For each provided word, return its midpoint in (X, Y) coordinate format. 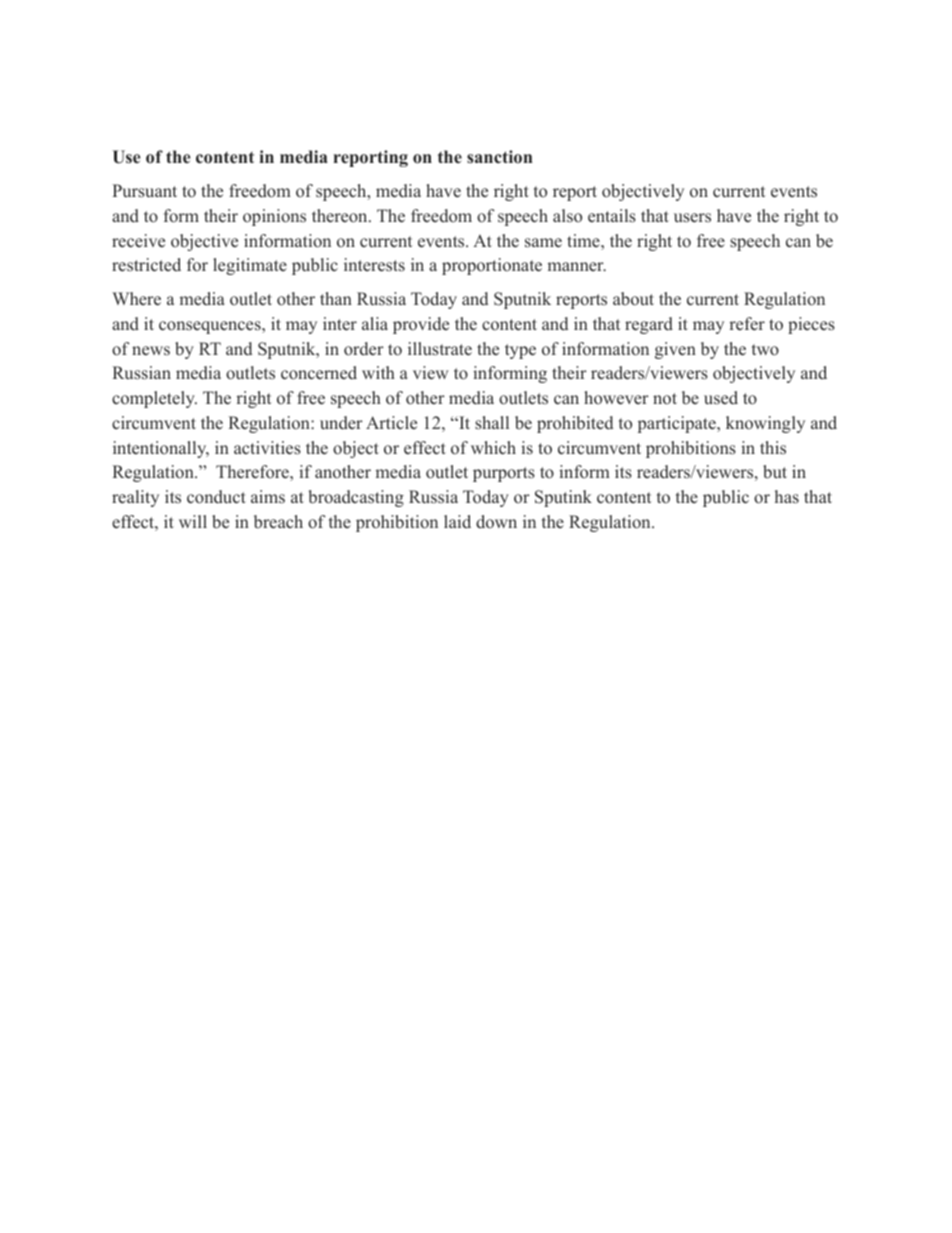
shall (492, 423)
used (721, 398)
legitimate (250, 266)
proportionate (492, 266)
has (787, 497)
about (633, 299)
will (193, 521)
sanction (500, 157)
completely (154, 399)
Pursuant (144, 191)
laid (457, 521)
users (692, 218)
